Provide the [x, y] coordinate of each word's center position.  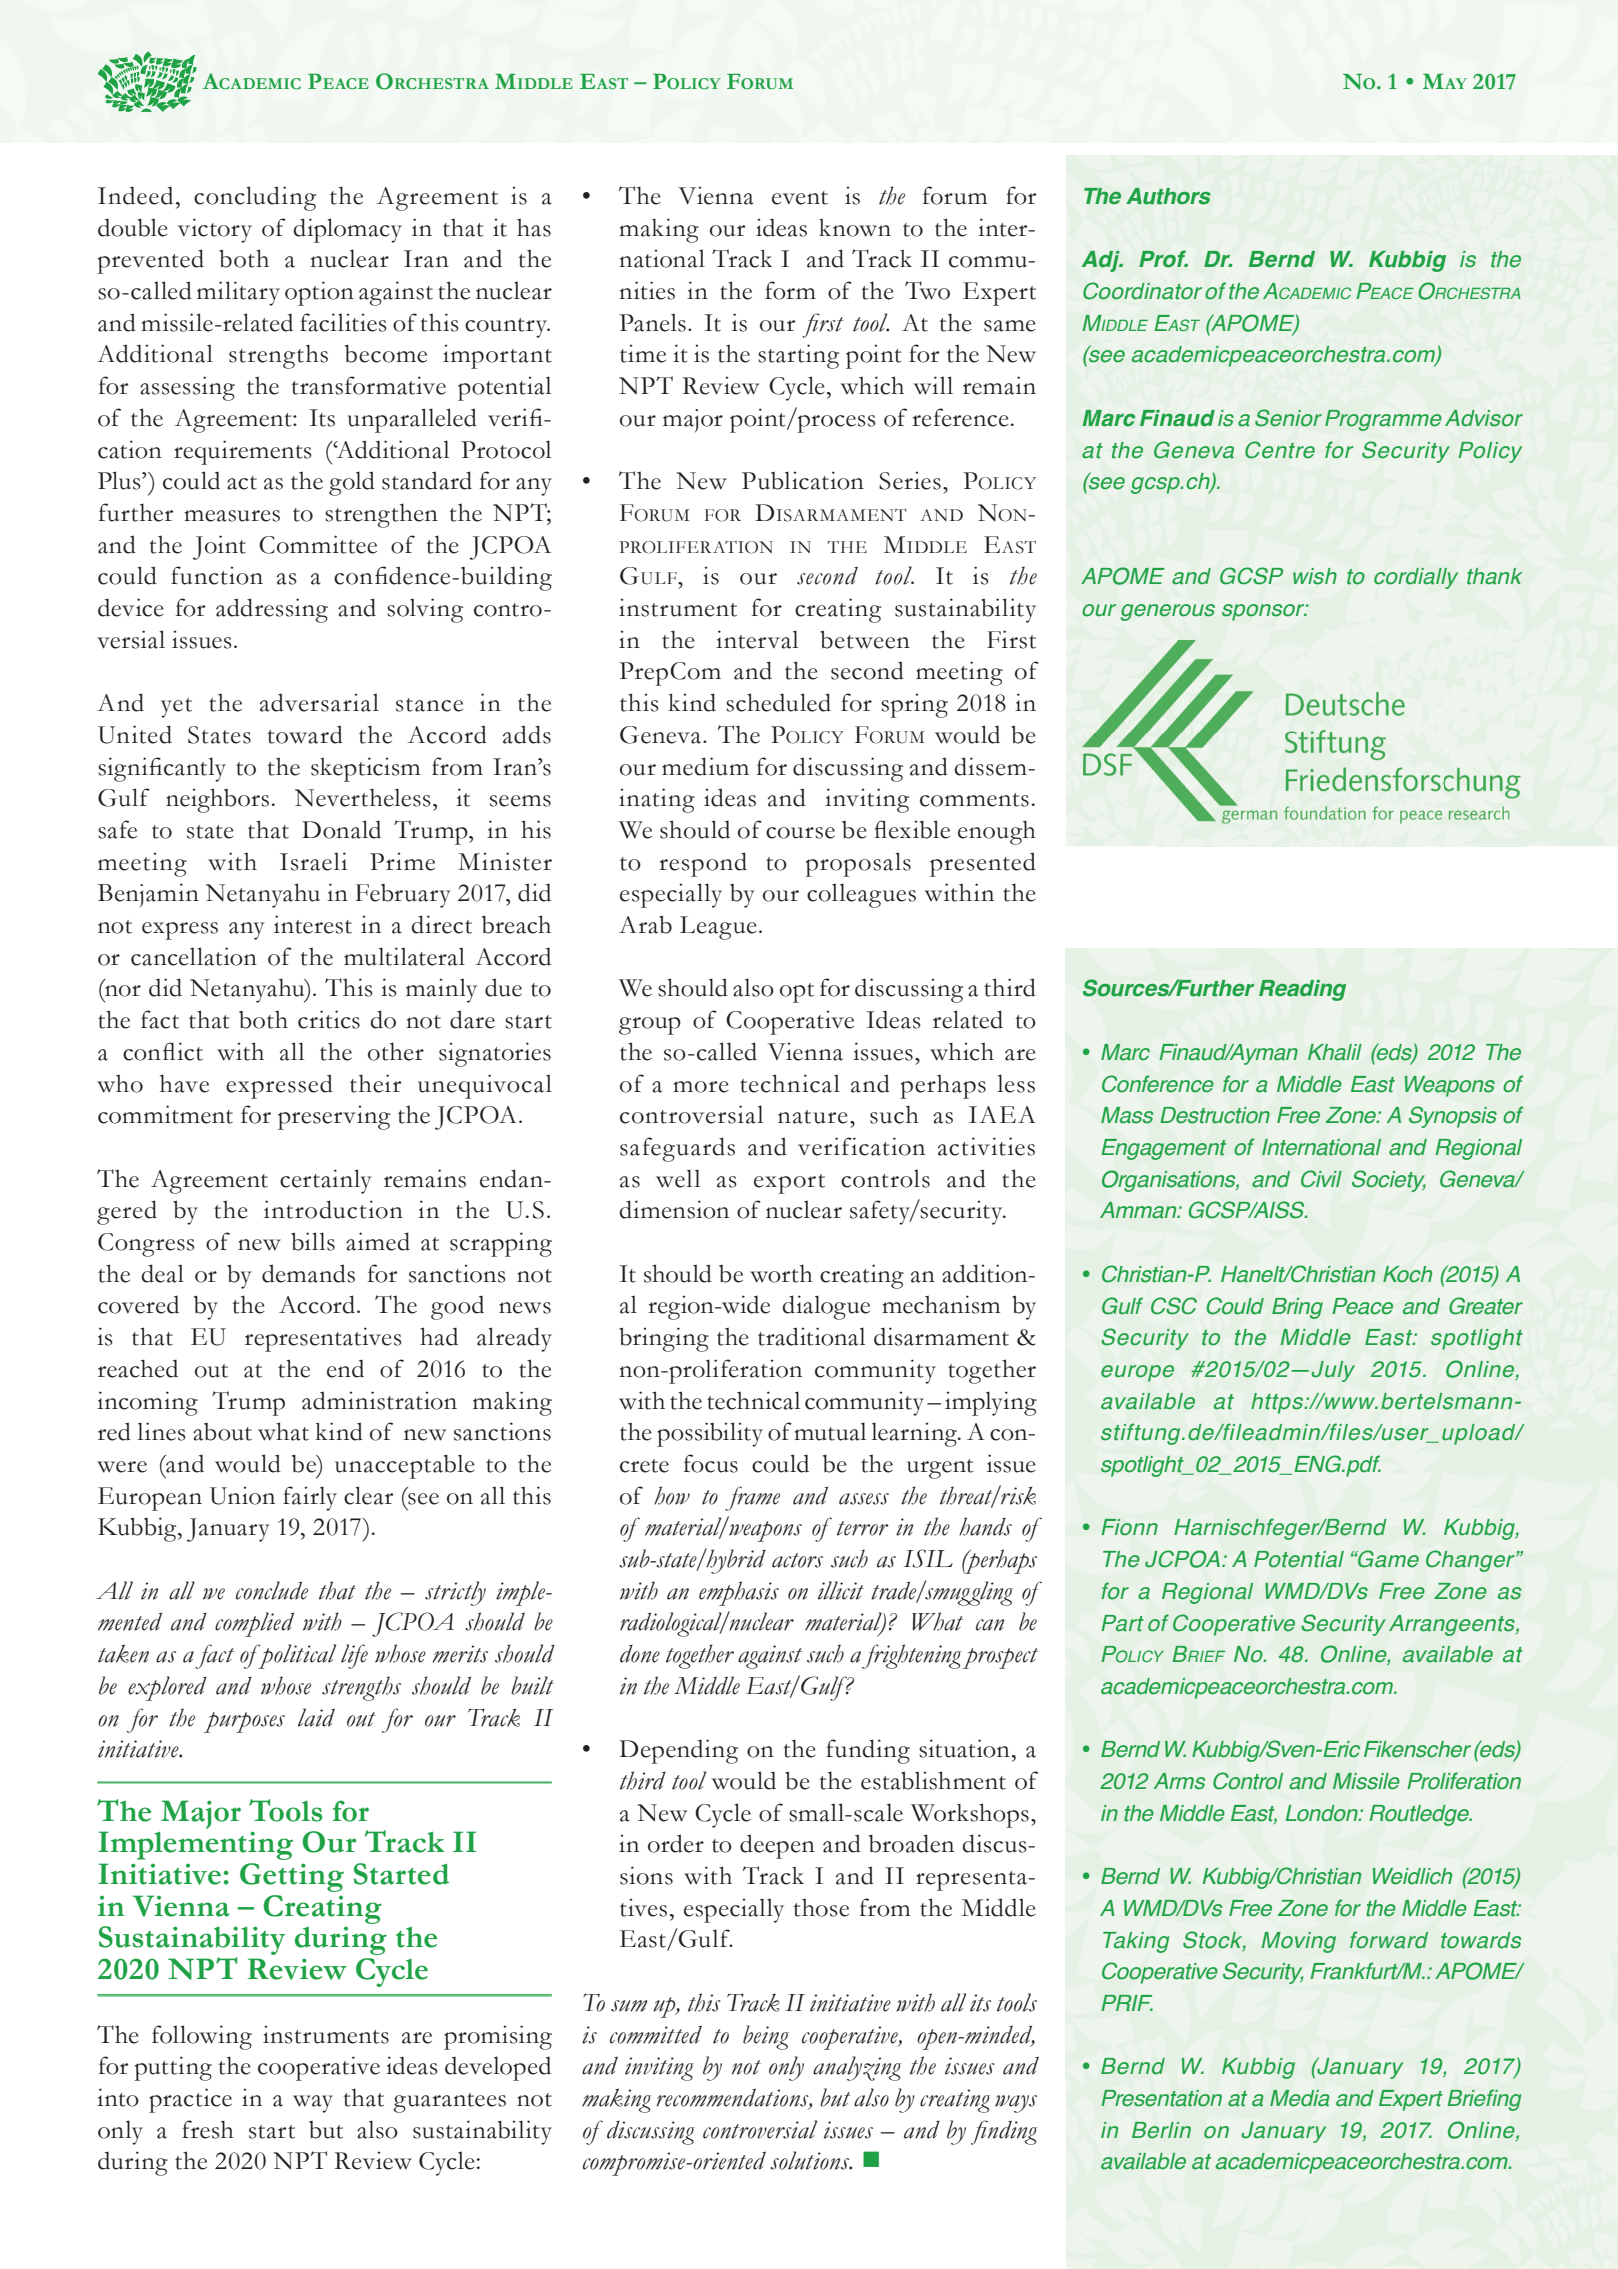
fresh [208, 2129]
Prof [1163, 259]
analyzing [857, 2068]
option [319, 293]
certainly [326, 1181]
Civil [1321, 1179]
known [855, 227]
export [789, 1184]
